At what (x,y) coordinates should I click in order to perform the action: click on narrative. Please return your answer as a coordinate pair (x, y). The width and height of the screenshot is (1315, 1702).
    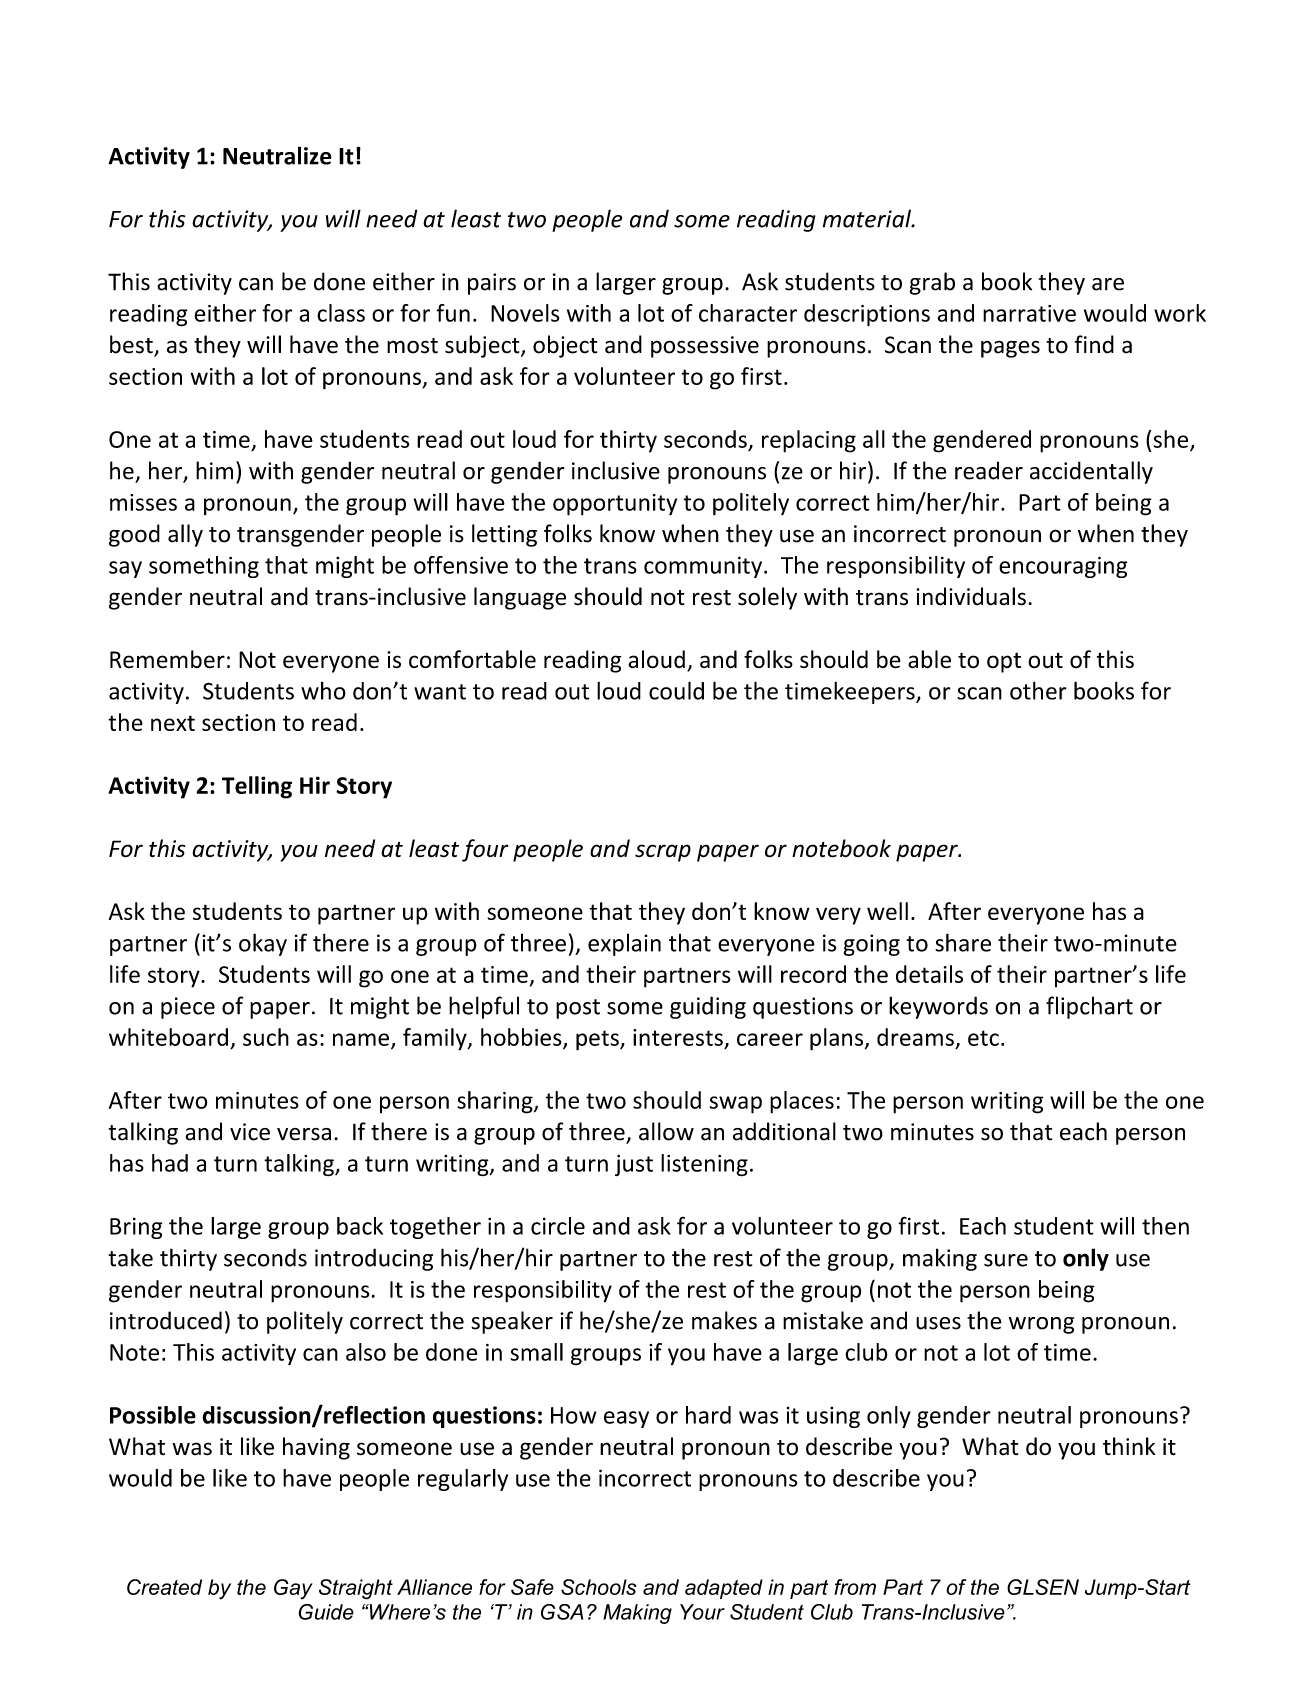
    Looking at the image, I should click on (1029, 313).
